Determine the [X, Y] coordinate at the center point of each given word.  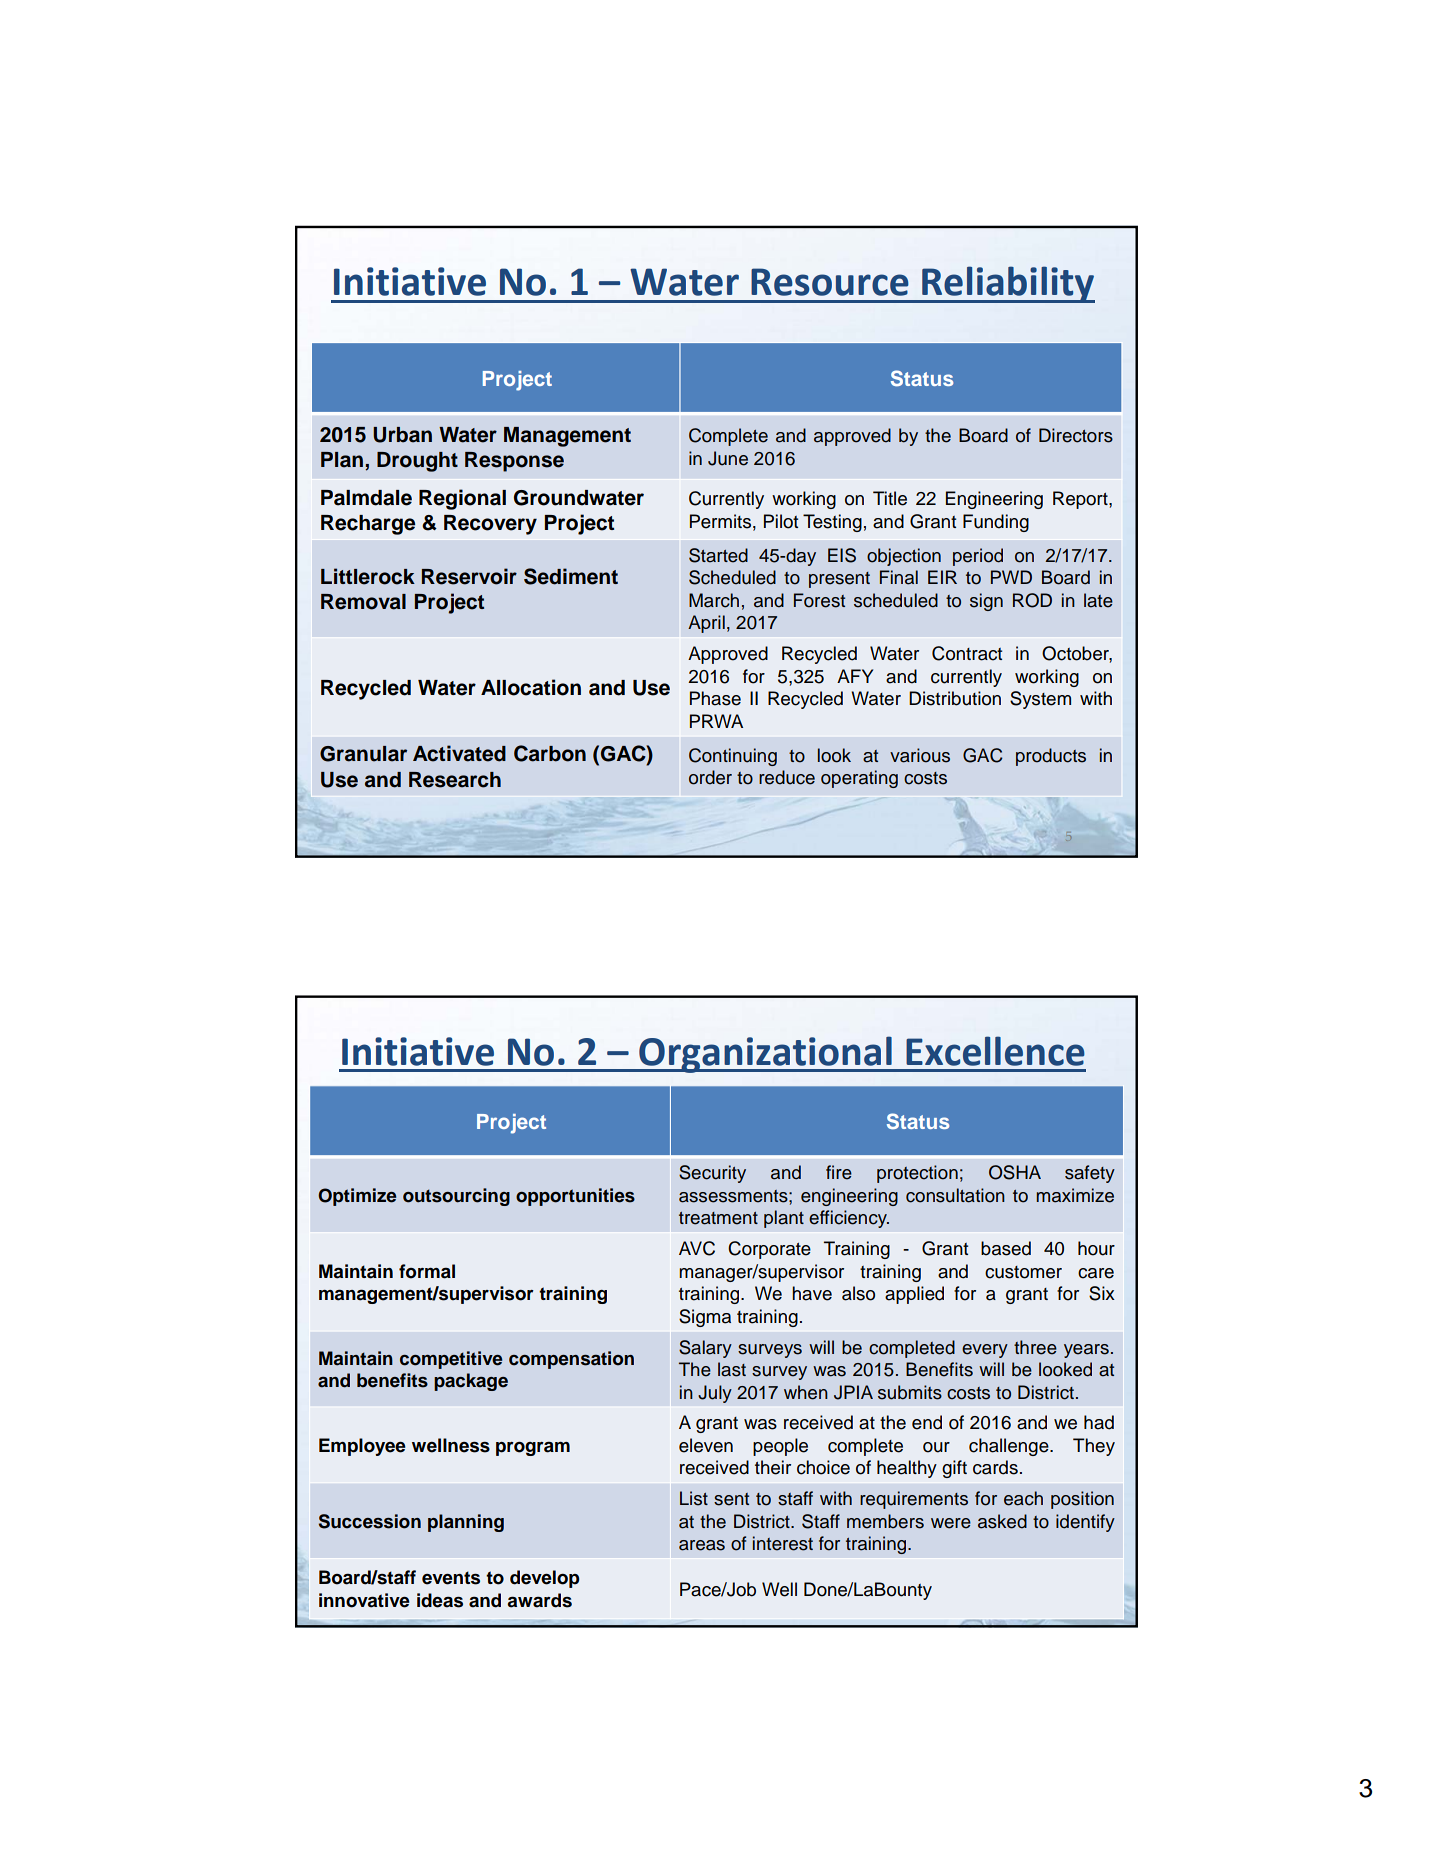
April [706, 624]
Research [455, 780]
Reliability [1007, 284]
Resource [830, 282]
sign [986, 602]
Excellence [995, 1051]
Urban [402, 435]
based [1006, 1248]
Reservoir [469, 576]
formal [427, 1271]
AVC [697, 1248]
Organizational [765, 1054]
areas [702, 1545]
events [451, 1578]
